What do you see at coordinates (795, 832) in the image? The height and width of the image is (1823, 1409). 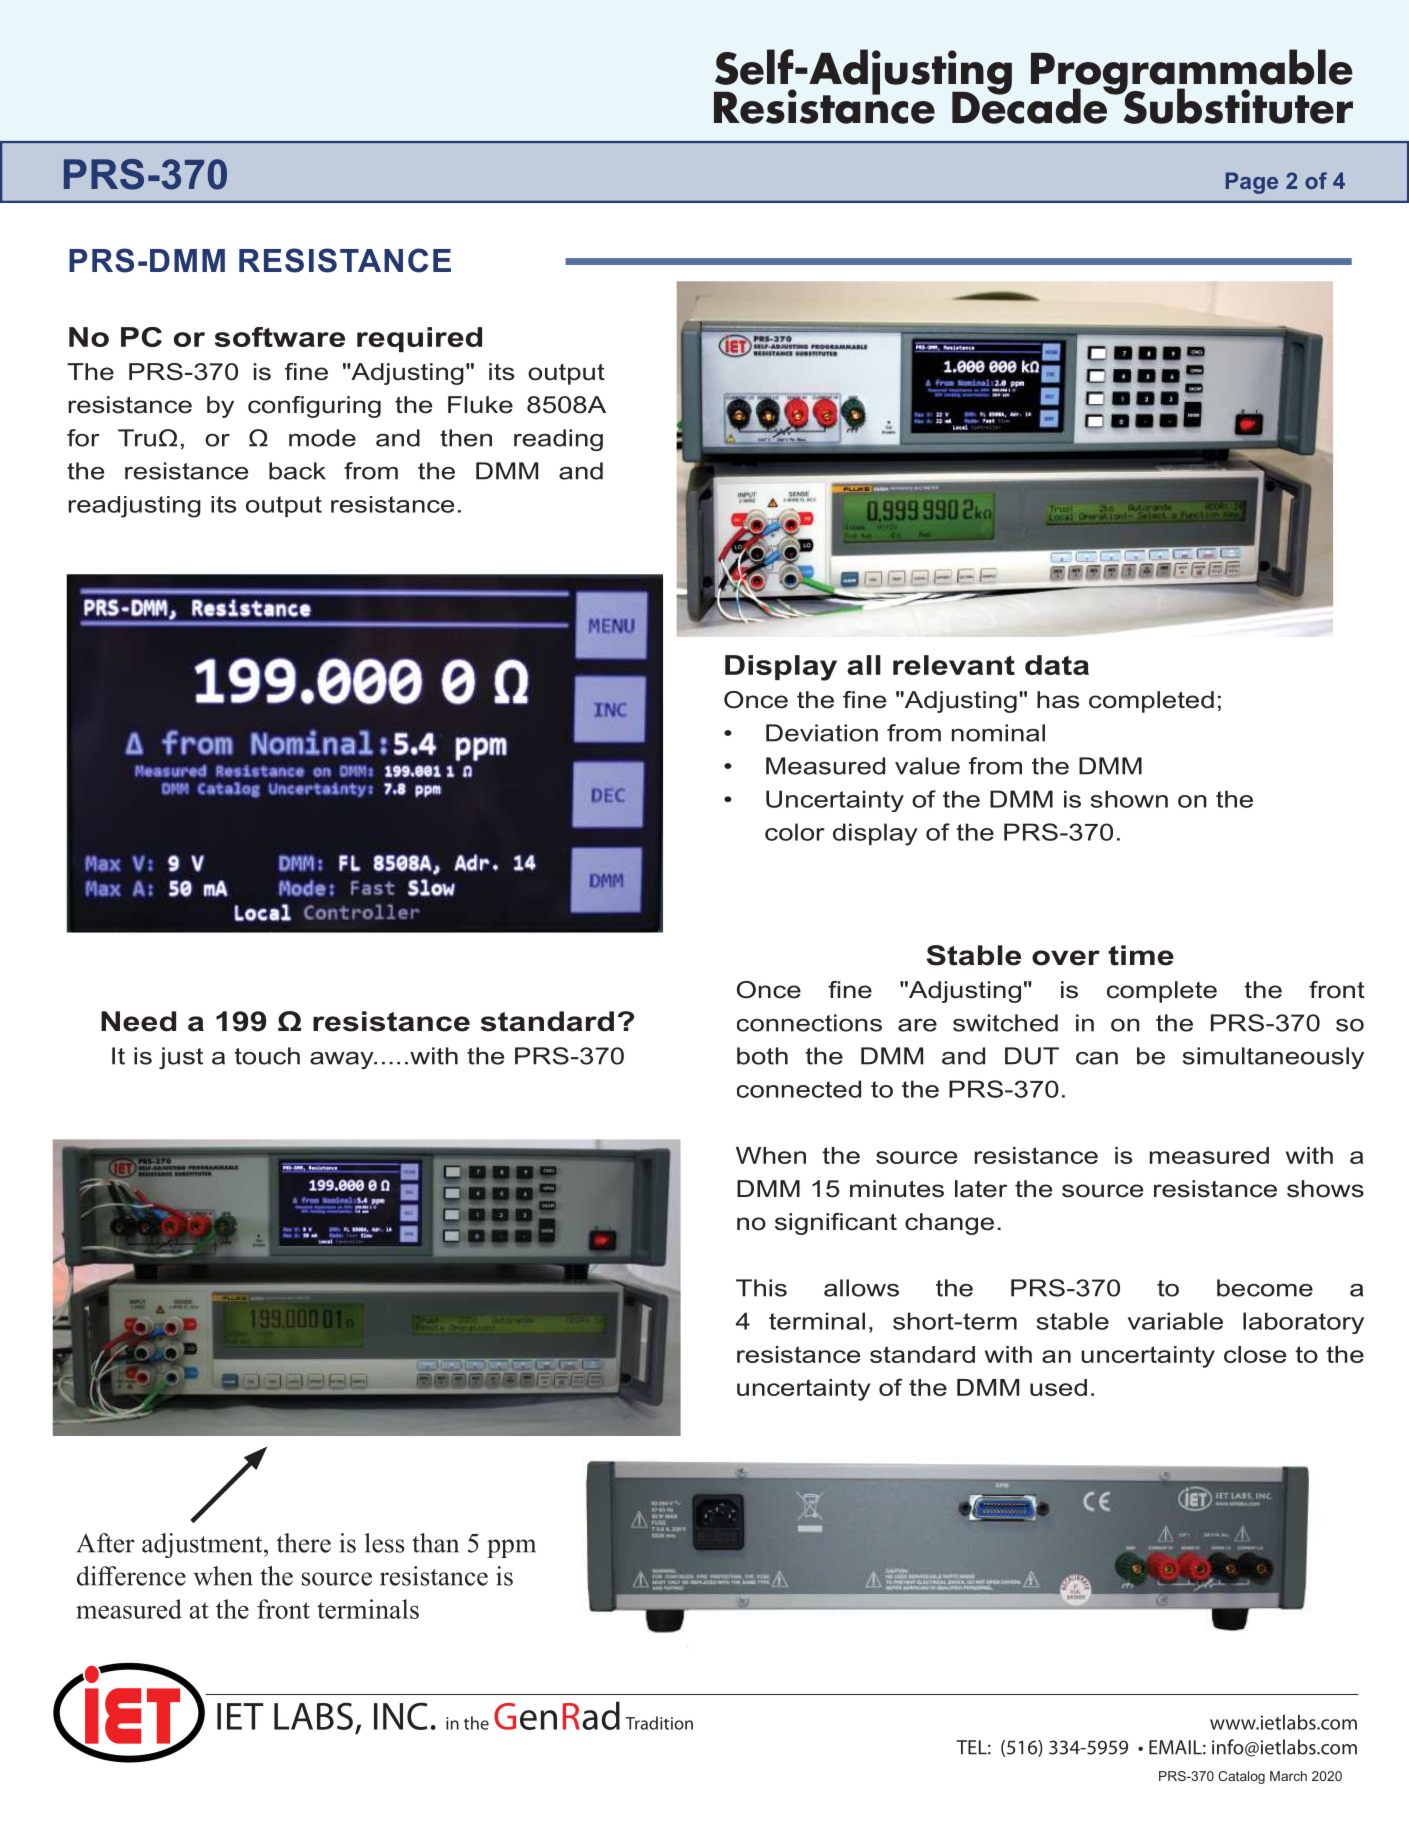 I see `color` at bounding box center [795, 832].
